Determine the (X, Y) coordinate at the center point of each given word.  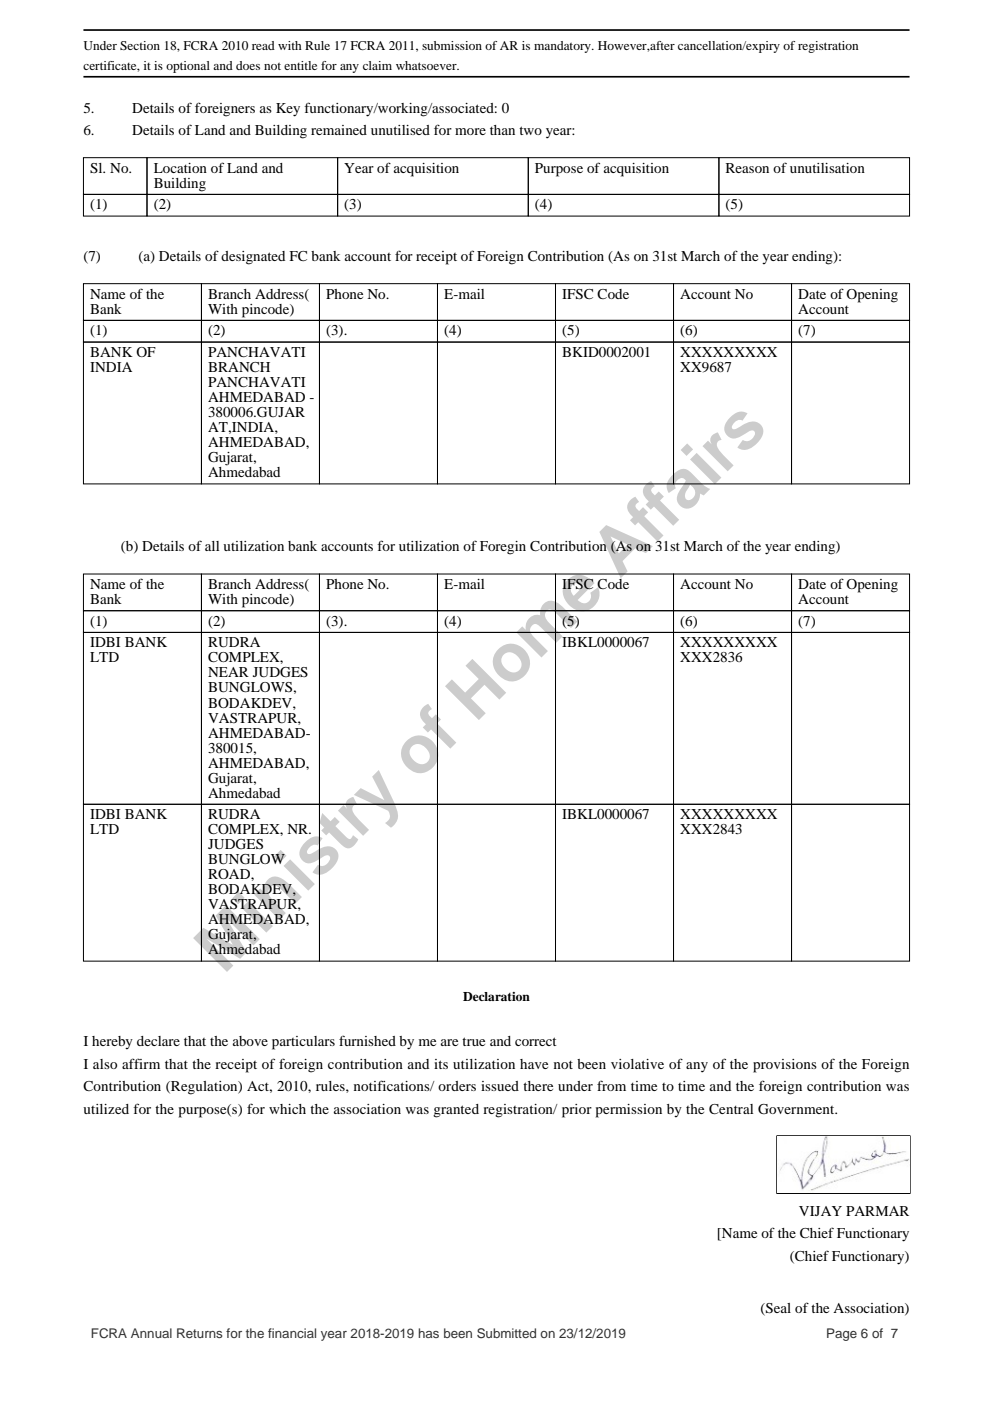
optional (188, 67)
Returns (200, 1333)
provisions (785, 1066)
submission (452, 45)
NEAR (228, 672)
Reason (747, 168)
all (212, 546)
